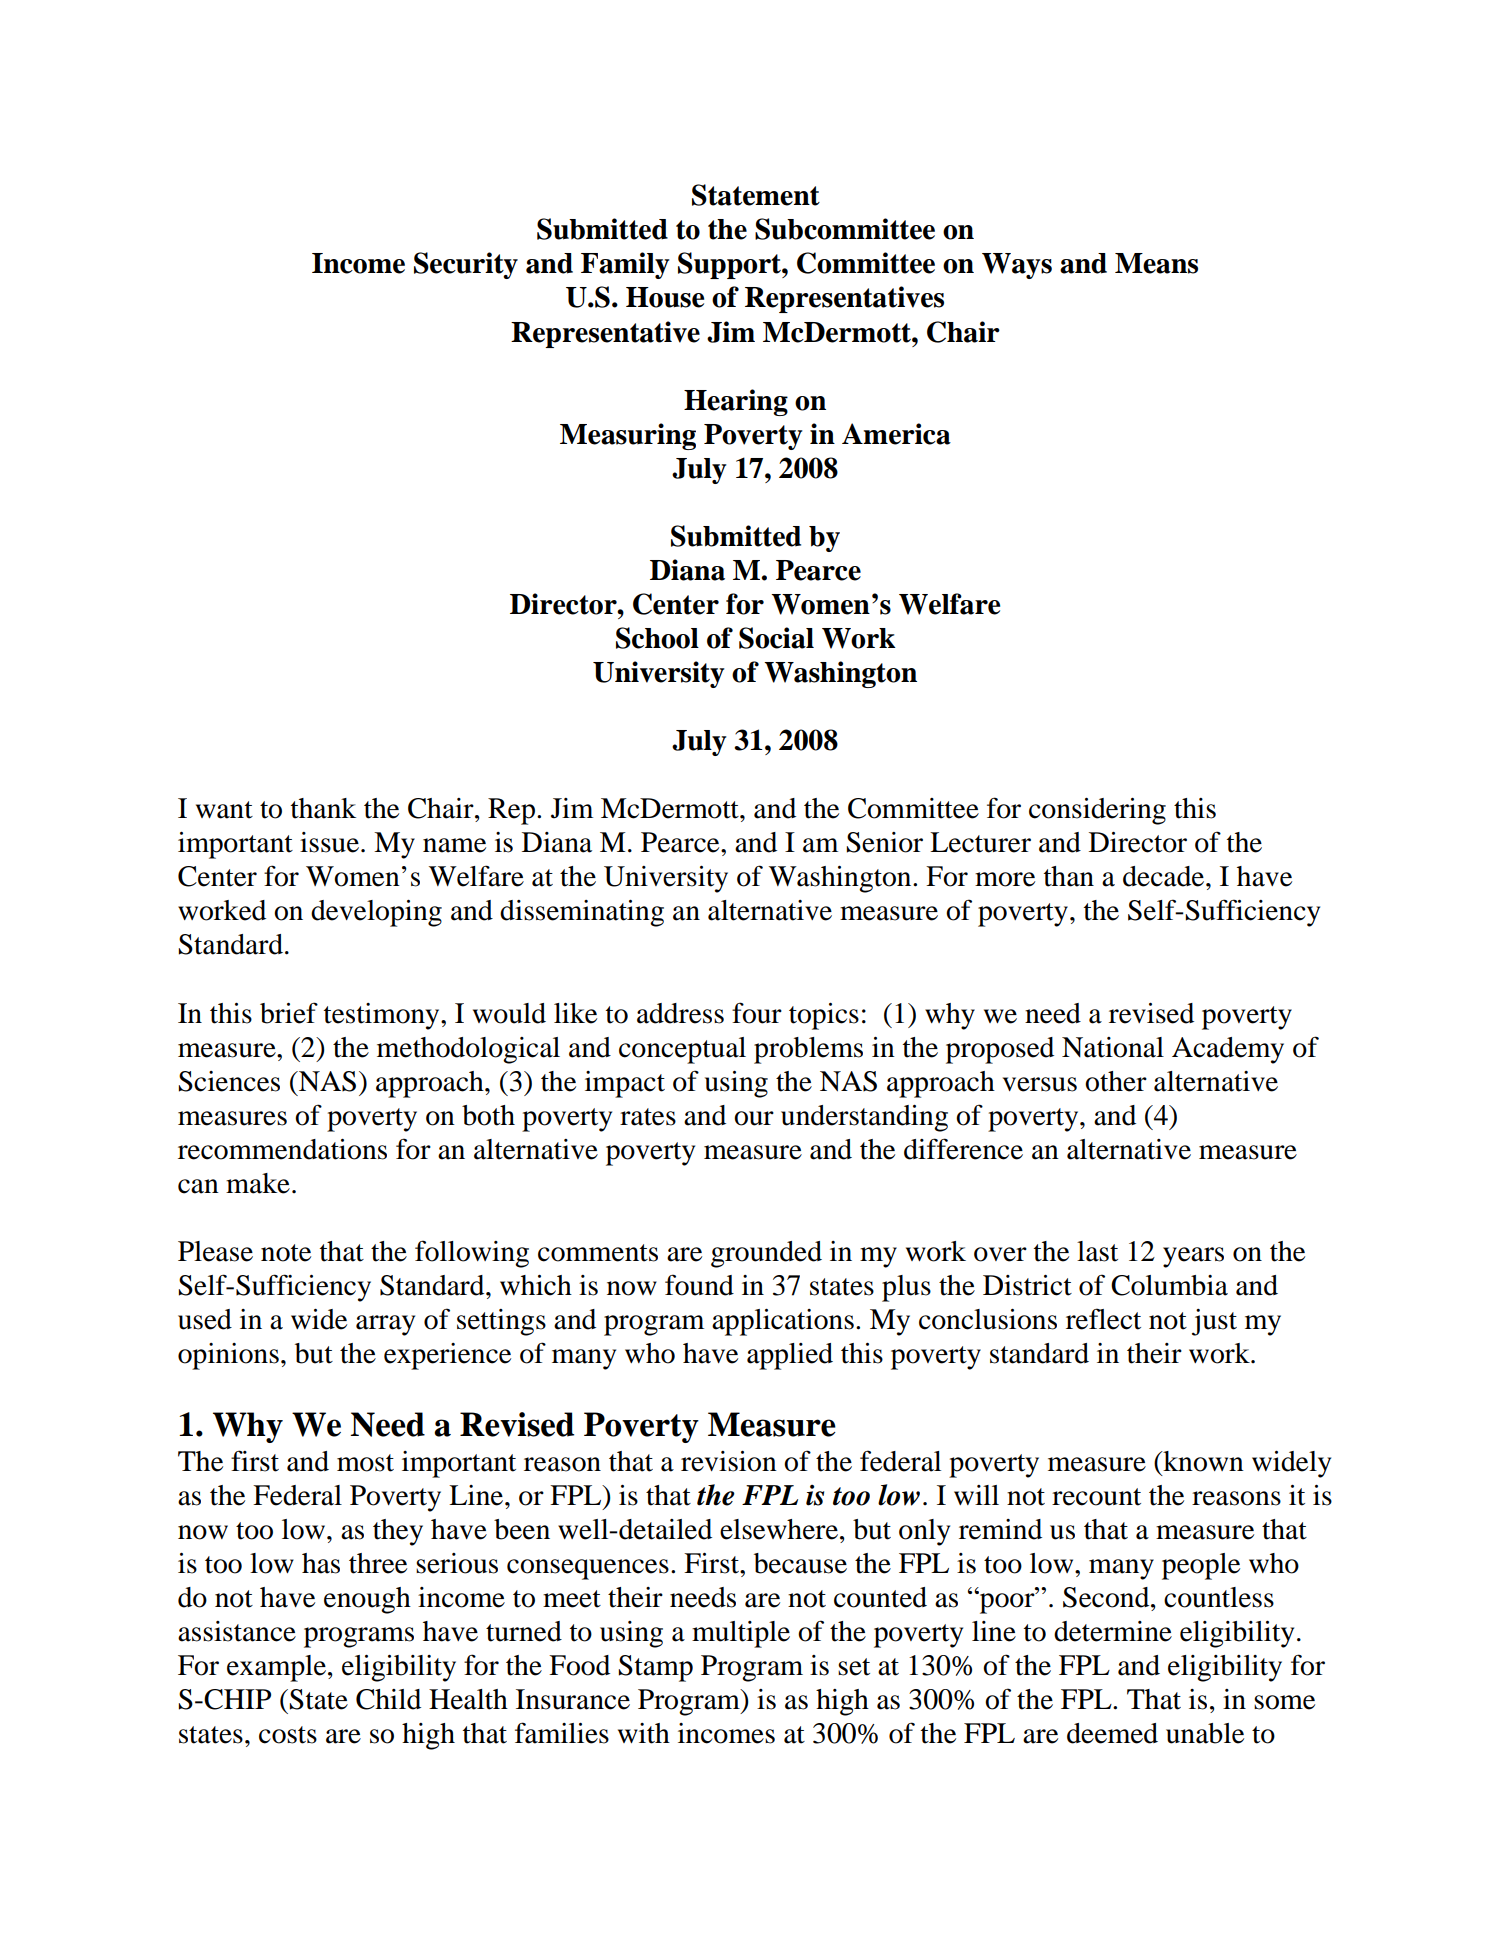 Image resolution: width=1511 pixels, height=1955 pixels. I want to click on reflect, so click(1103, 1319).
